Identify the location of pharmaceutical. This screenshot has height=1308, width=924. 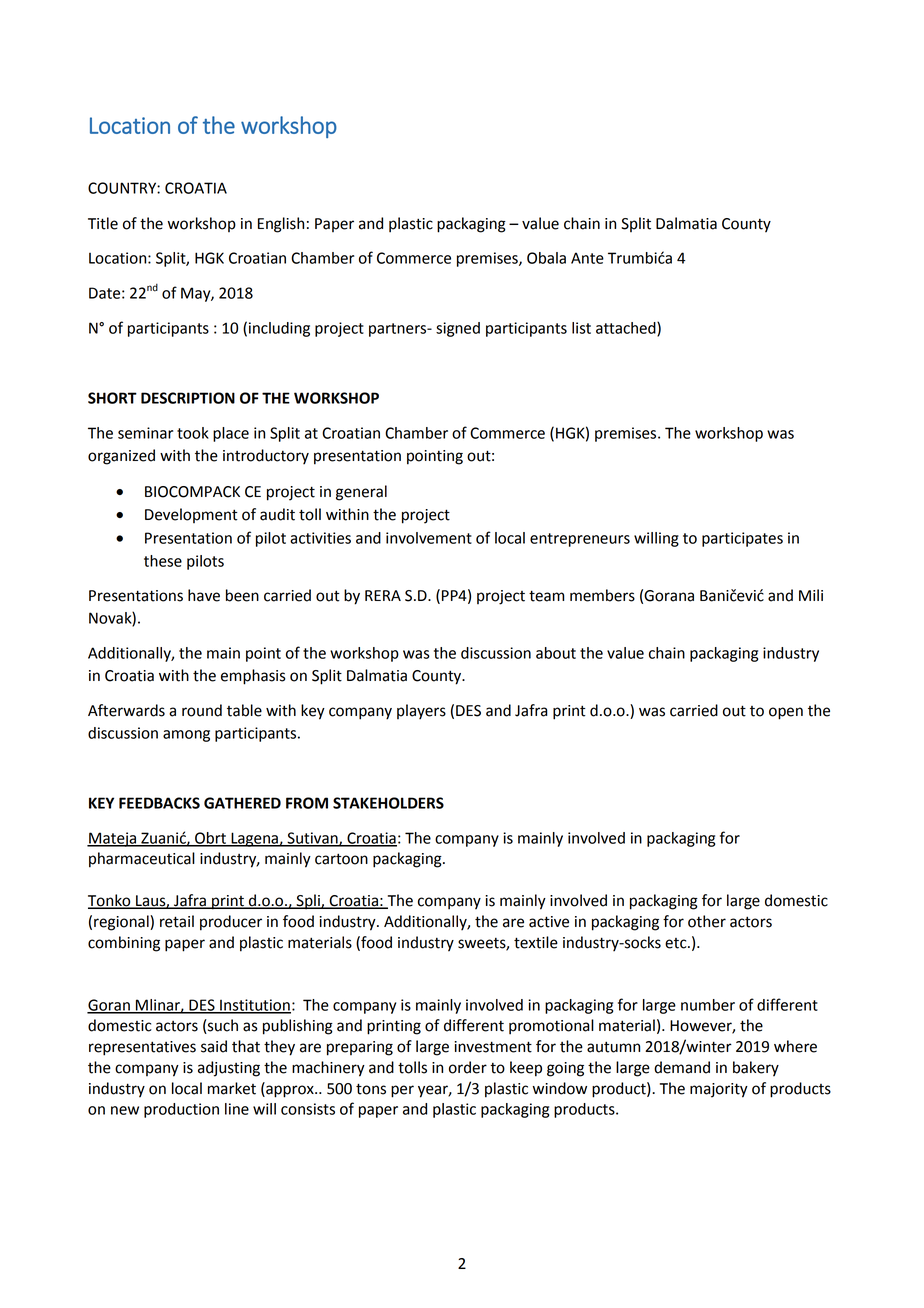
(142, 860).
